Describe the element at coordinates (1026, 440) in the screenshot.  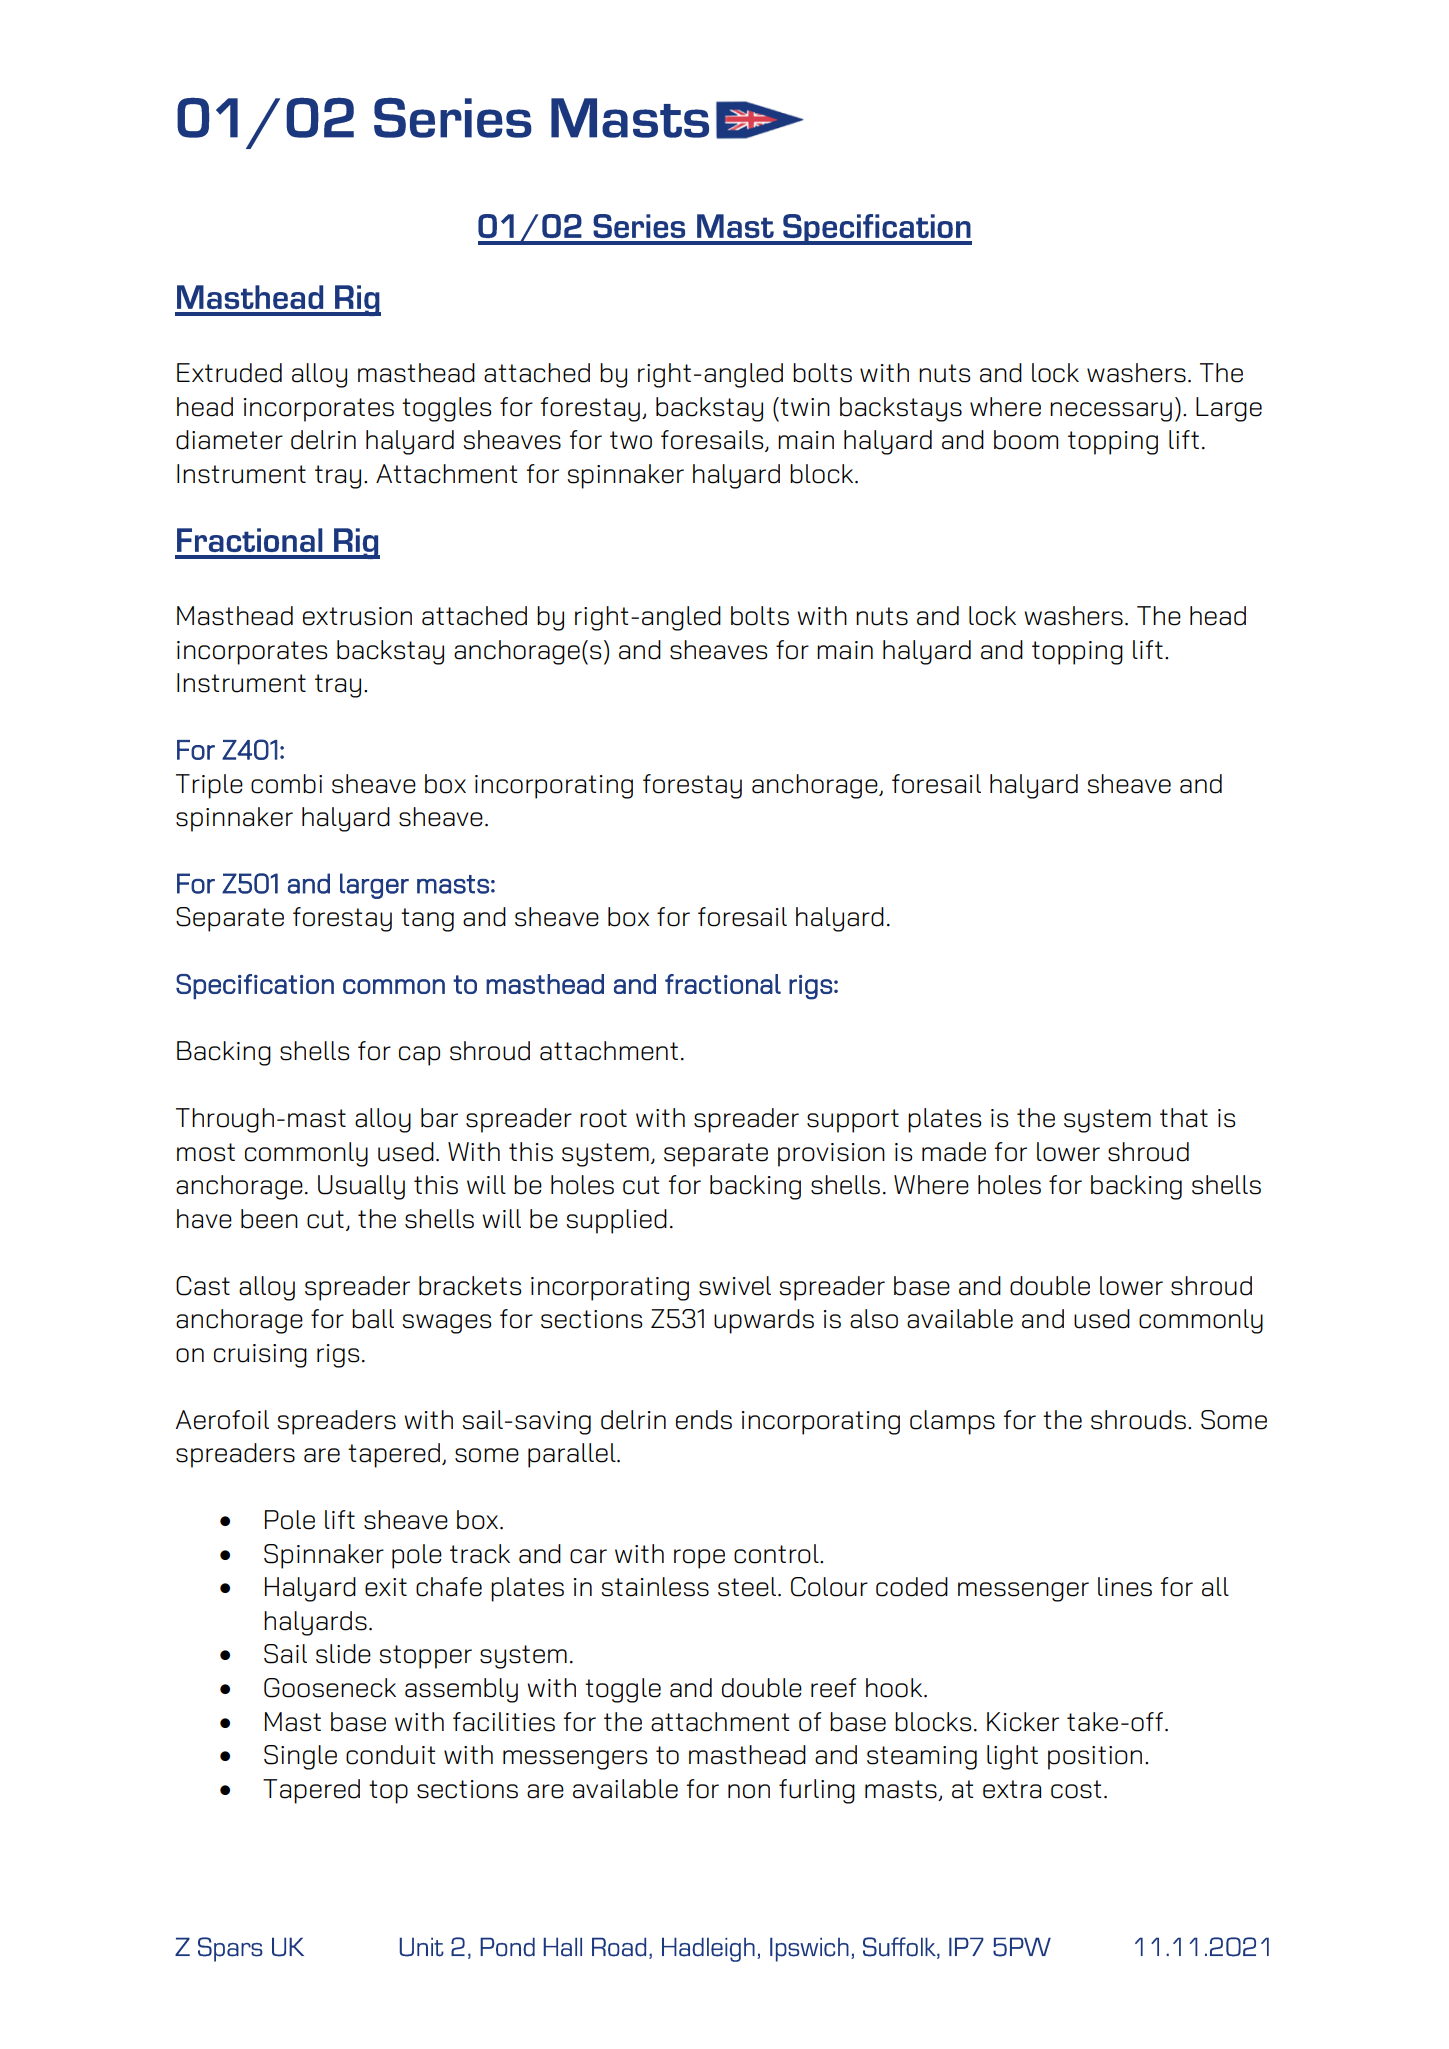
I see `boom` at that location.
